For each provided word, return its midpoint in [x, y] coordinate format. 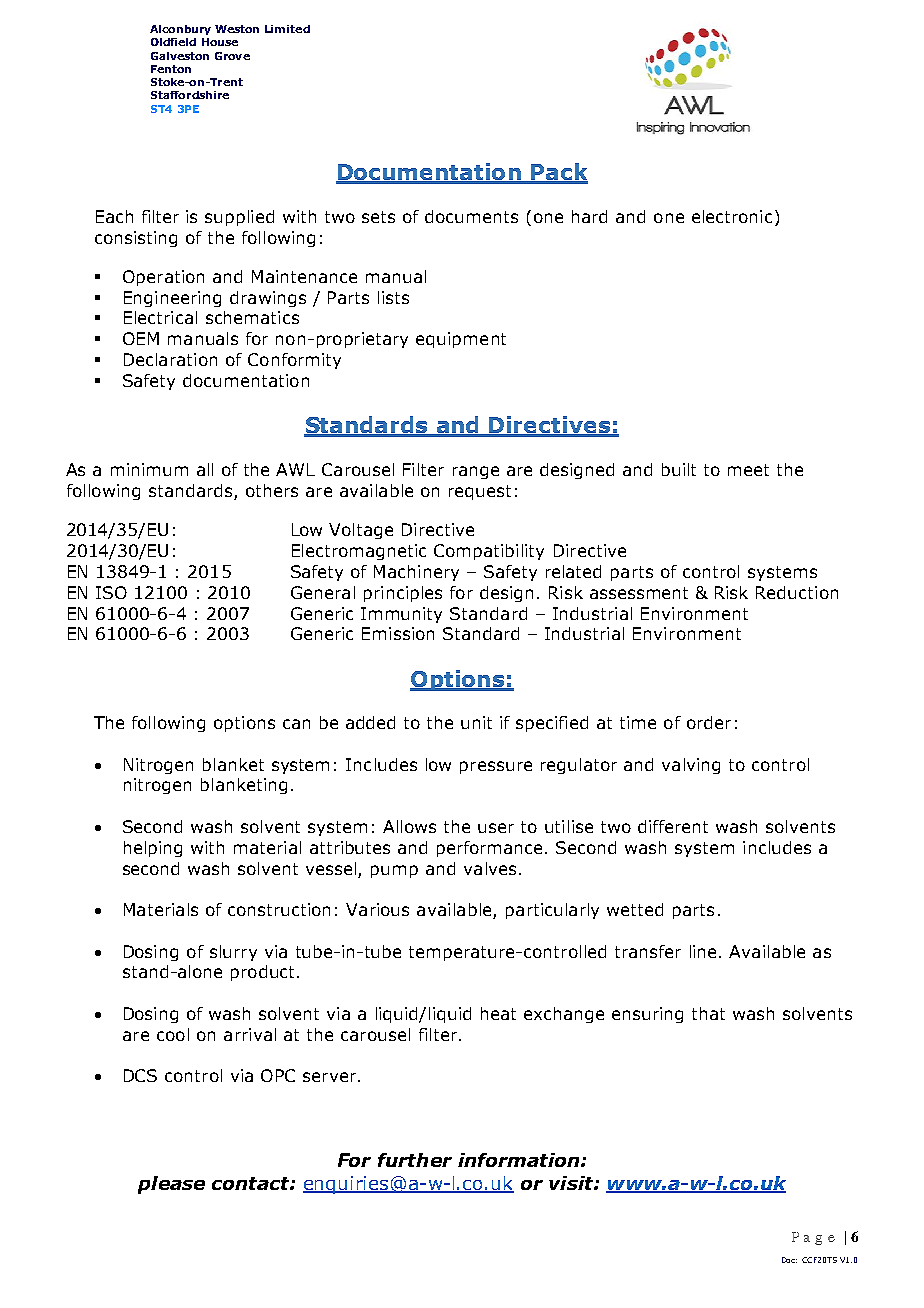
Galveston [180, 56]
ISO [111, 592]
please [171, 1185]
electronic [732, 216]
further [415, 1160]
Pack [558, 173]
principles [403, 594]
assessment [639, 593]
